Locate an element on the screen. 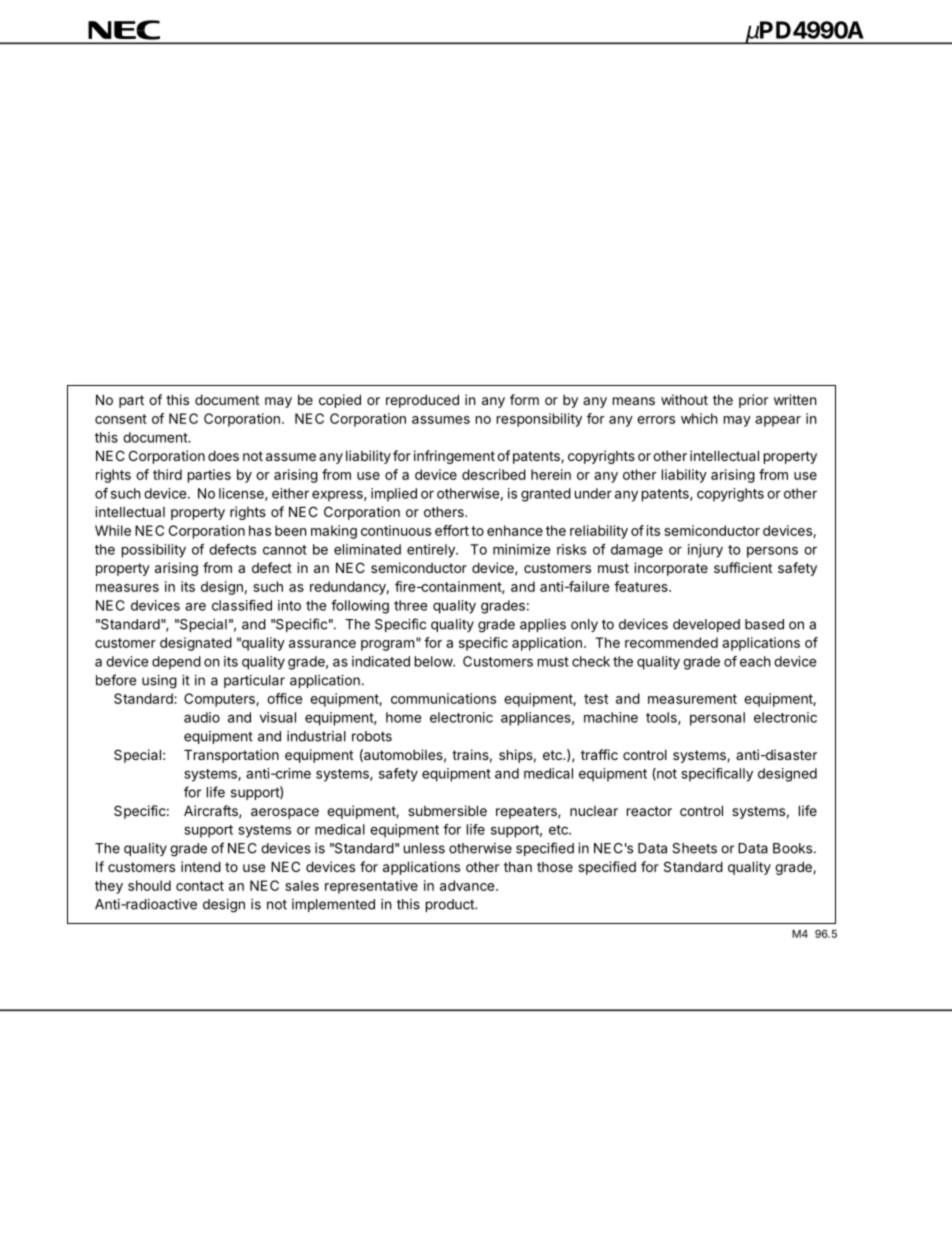  advance is located at coordinates (467, 885).
